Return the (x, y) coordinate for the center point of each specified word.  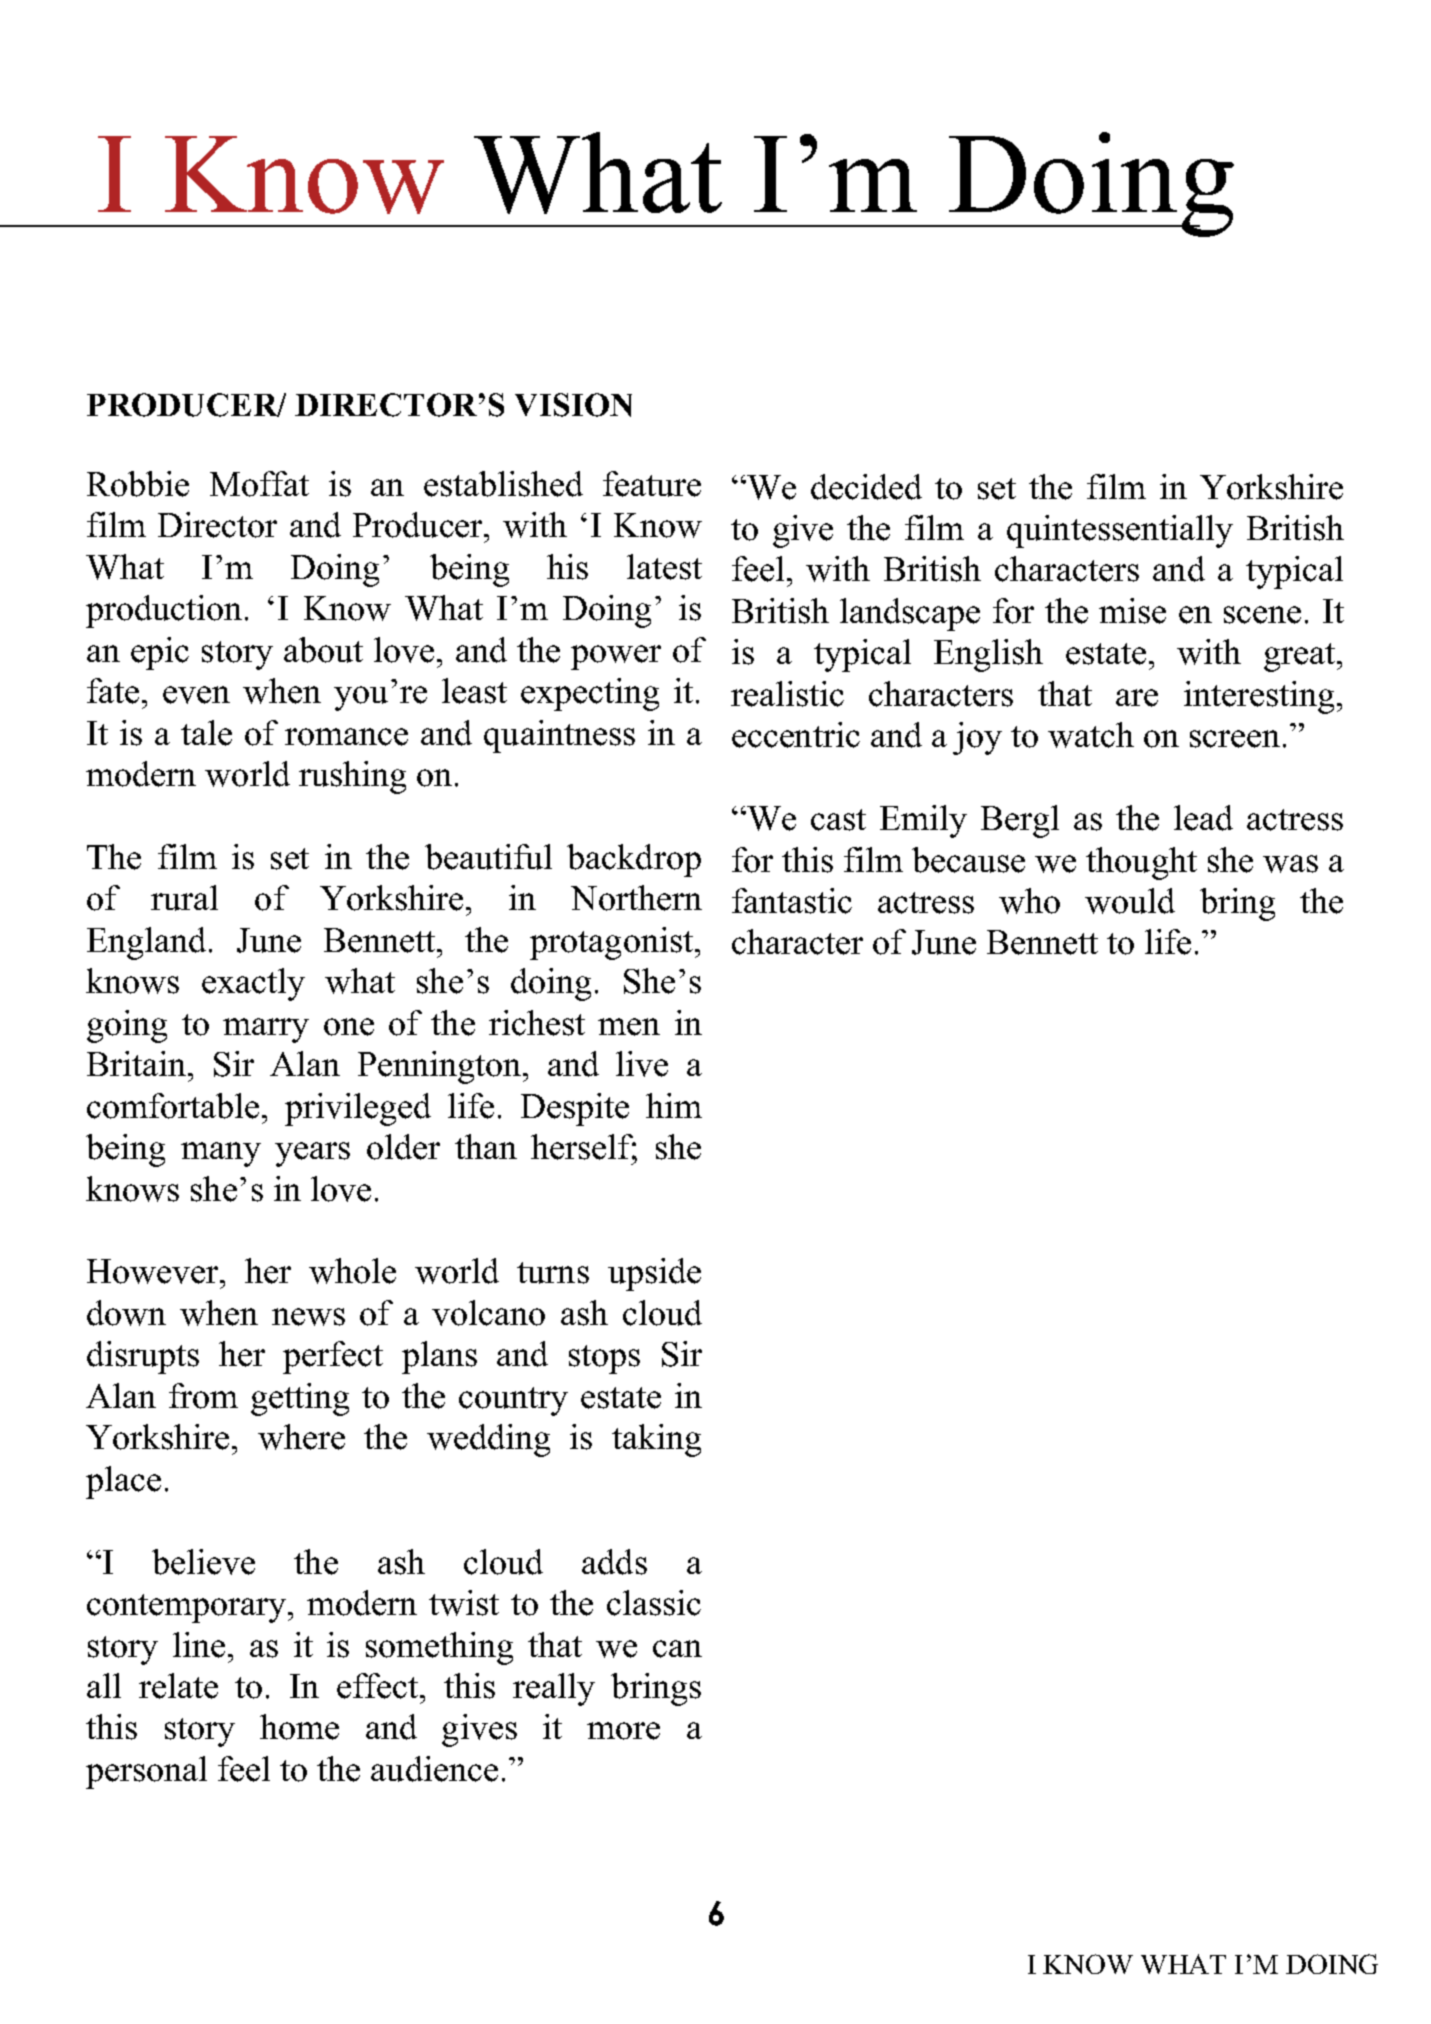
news (308, 1317)
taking (656, 1440)
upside (654, 1274)
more (623, 1731)
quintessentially (1120, 531)
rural (184, 898)
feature (652, 484)
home (299, 1727)
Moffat (259, 484)
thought (1141, 863)
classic (654, 1603)
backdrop (634, 860)
